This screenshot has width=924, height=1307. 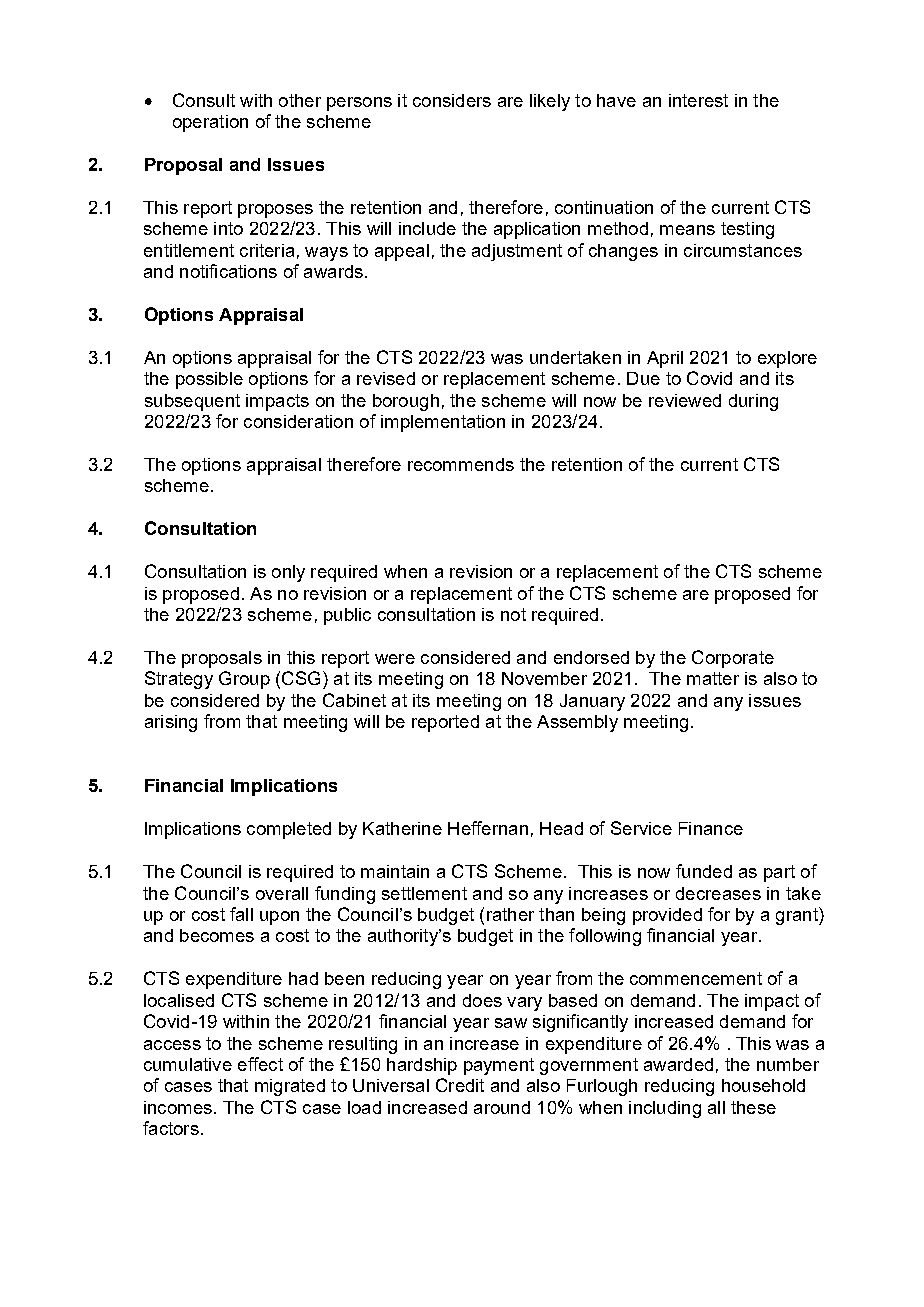 What do you see at coordinates (288, 573) in the screenshot?
I see `only` at bounding box center [288, 573].
